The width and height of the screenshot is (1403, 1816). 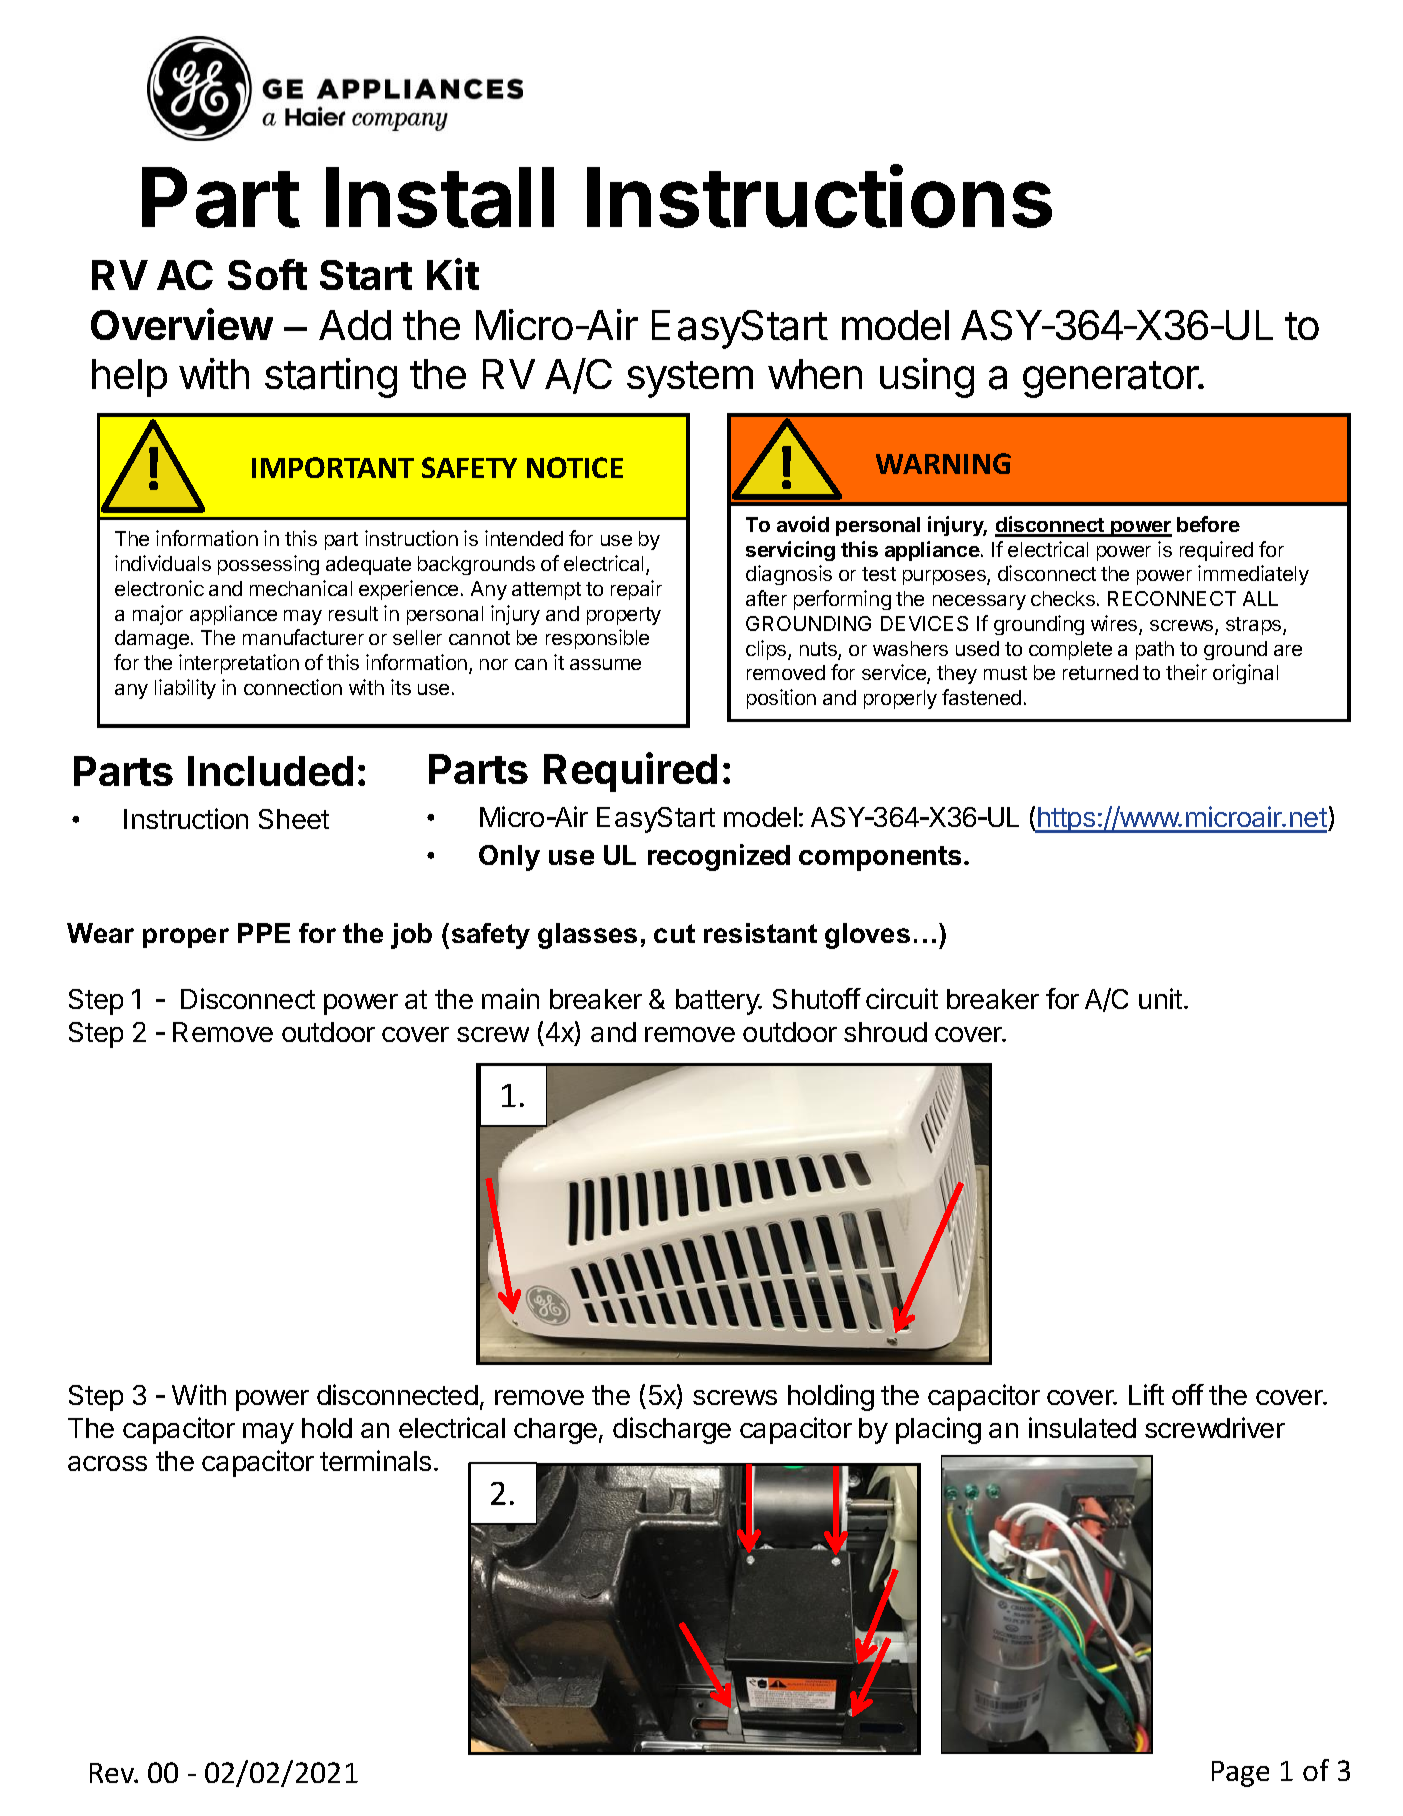 What do you see at coordinates (294, 819) in the screenshot?
I see `Sheet` at bounding box center [294, 819].
